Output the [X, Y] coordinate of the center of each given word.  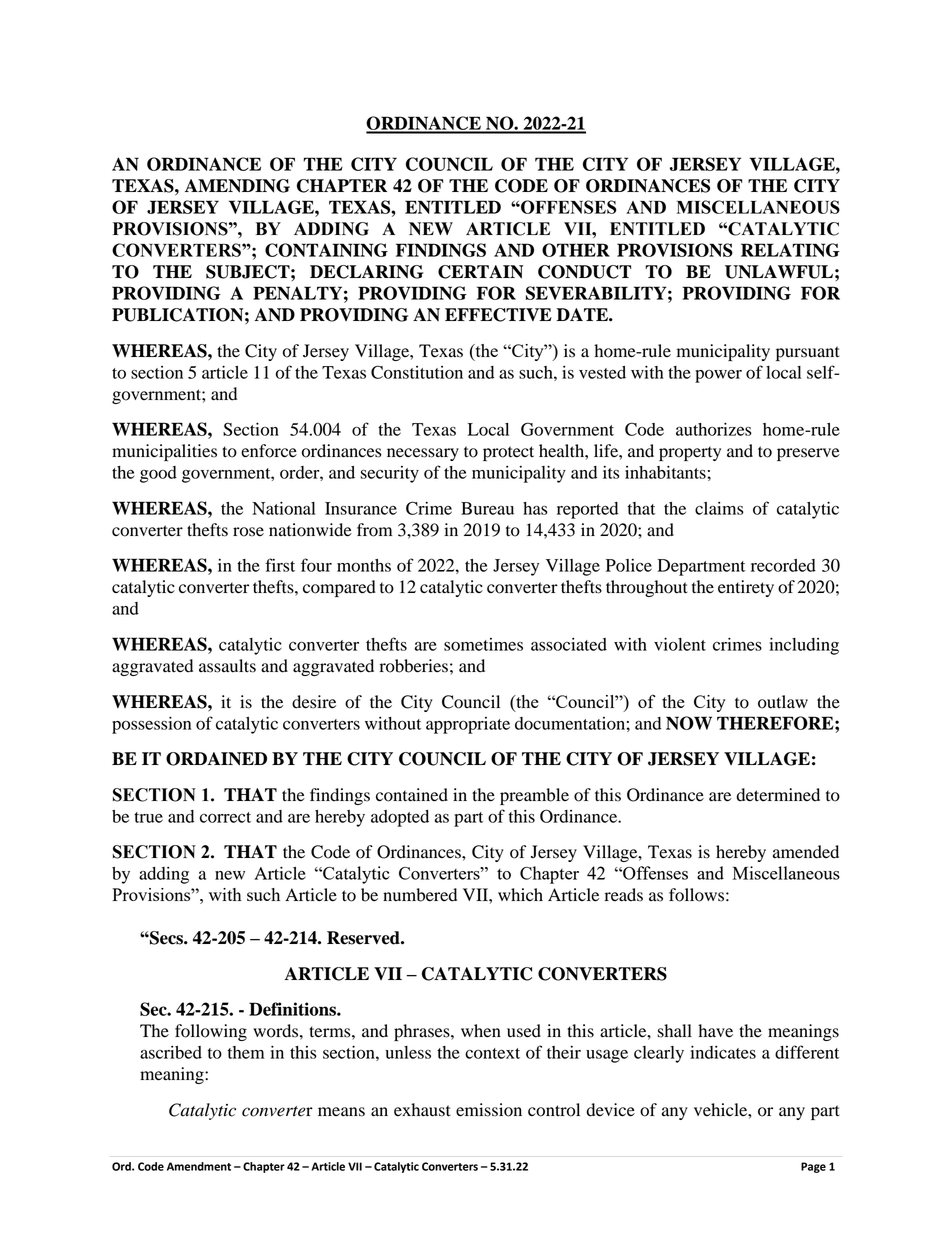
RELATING [790, 250]
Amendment [199, 1166]
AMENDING [237, 186]
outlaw [783, 702]
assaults [227, 666]
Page [813, 1167]
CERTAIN [480, 272]
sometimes [483, 644]
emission [489, 1110]
